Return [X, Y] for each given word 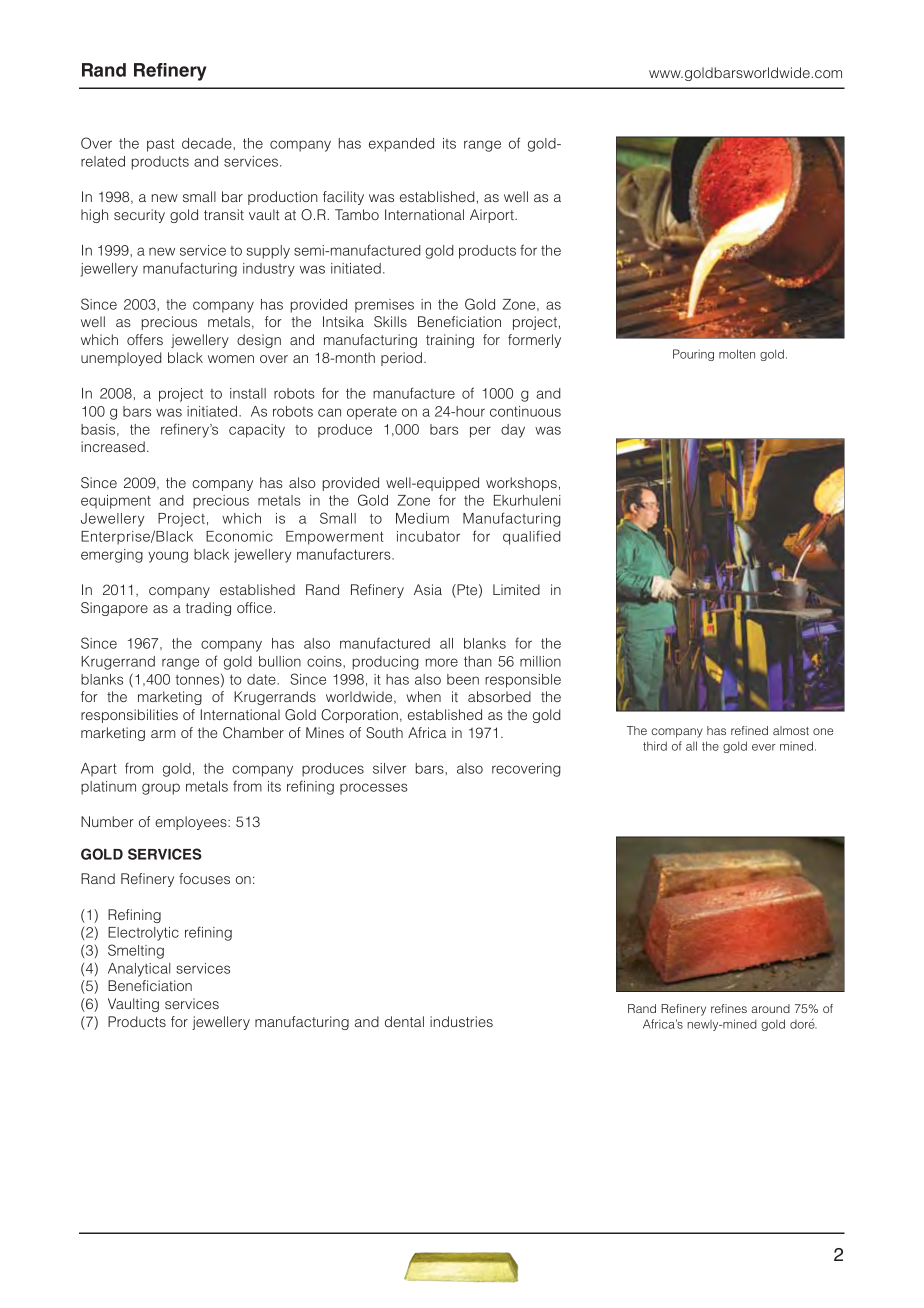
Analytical [139, 970]
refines [729, 1008]
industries [461, 1021]
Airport [493, 216]
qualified [532, 537]
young [168, 557]
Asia [428, 589]
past [161, 145]
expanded [401, 145]
